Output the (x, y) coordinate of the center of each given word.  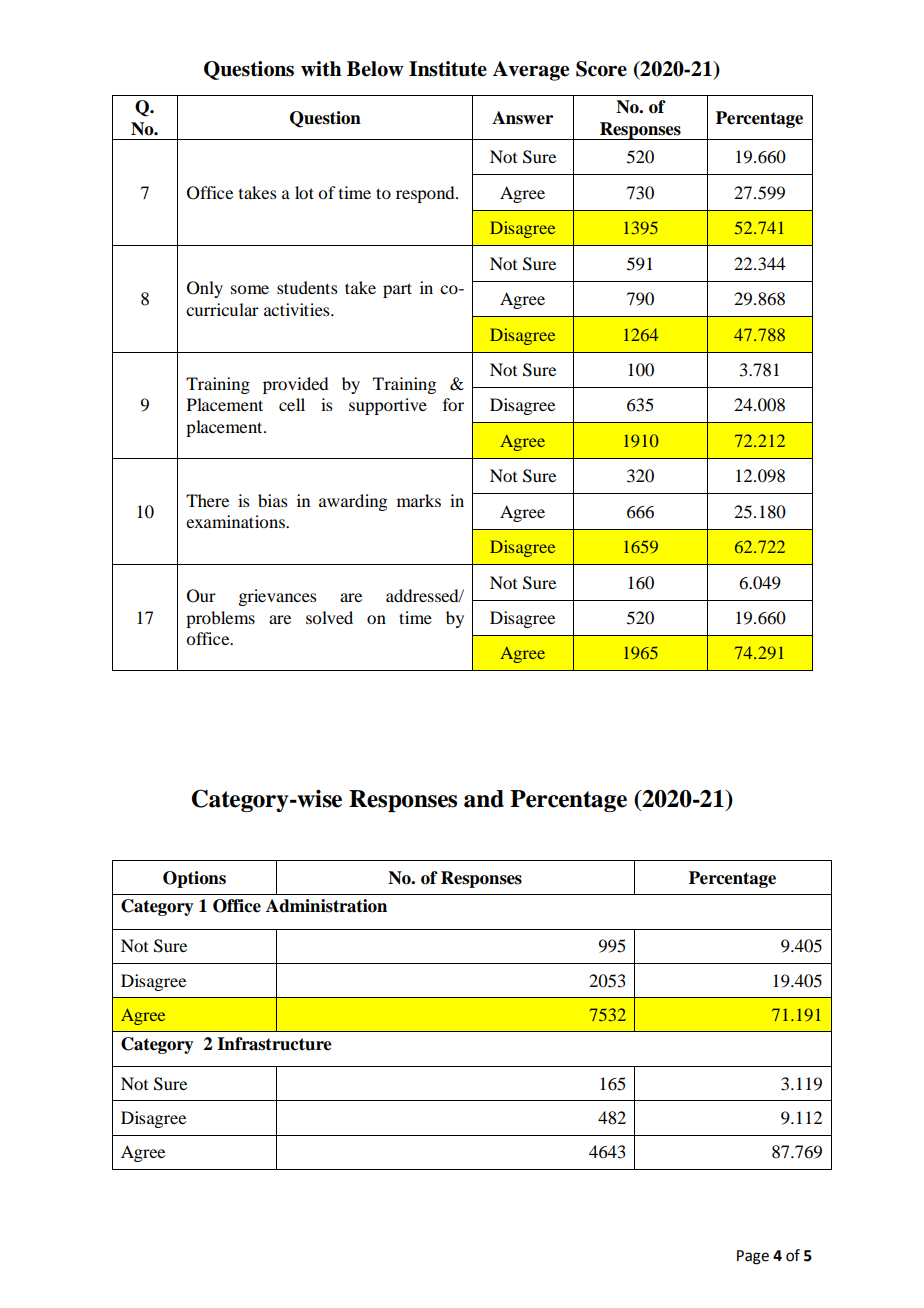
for (453, 404)
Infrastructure (274, 1044)
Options (194, 879)
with (321, 69)
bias (273, 500)
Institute (448, 69)
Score (601, 69)
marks (419, 500)
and (484, 799)
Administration (326, 906)
